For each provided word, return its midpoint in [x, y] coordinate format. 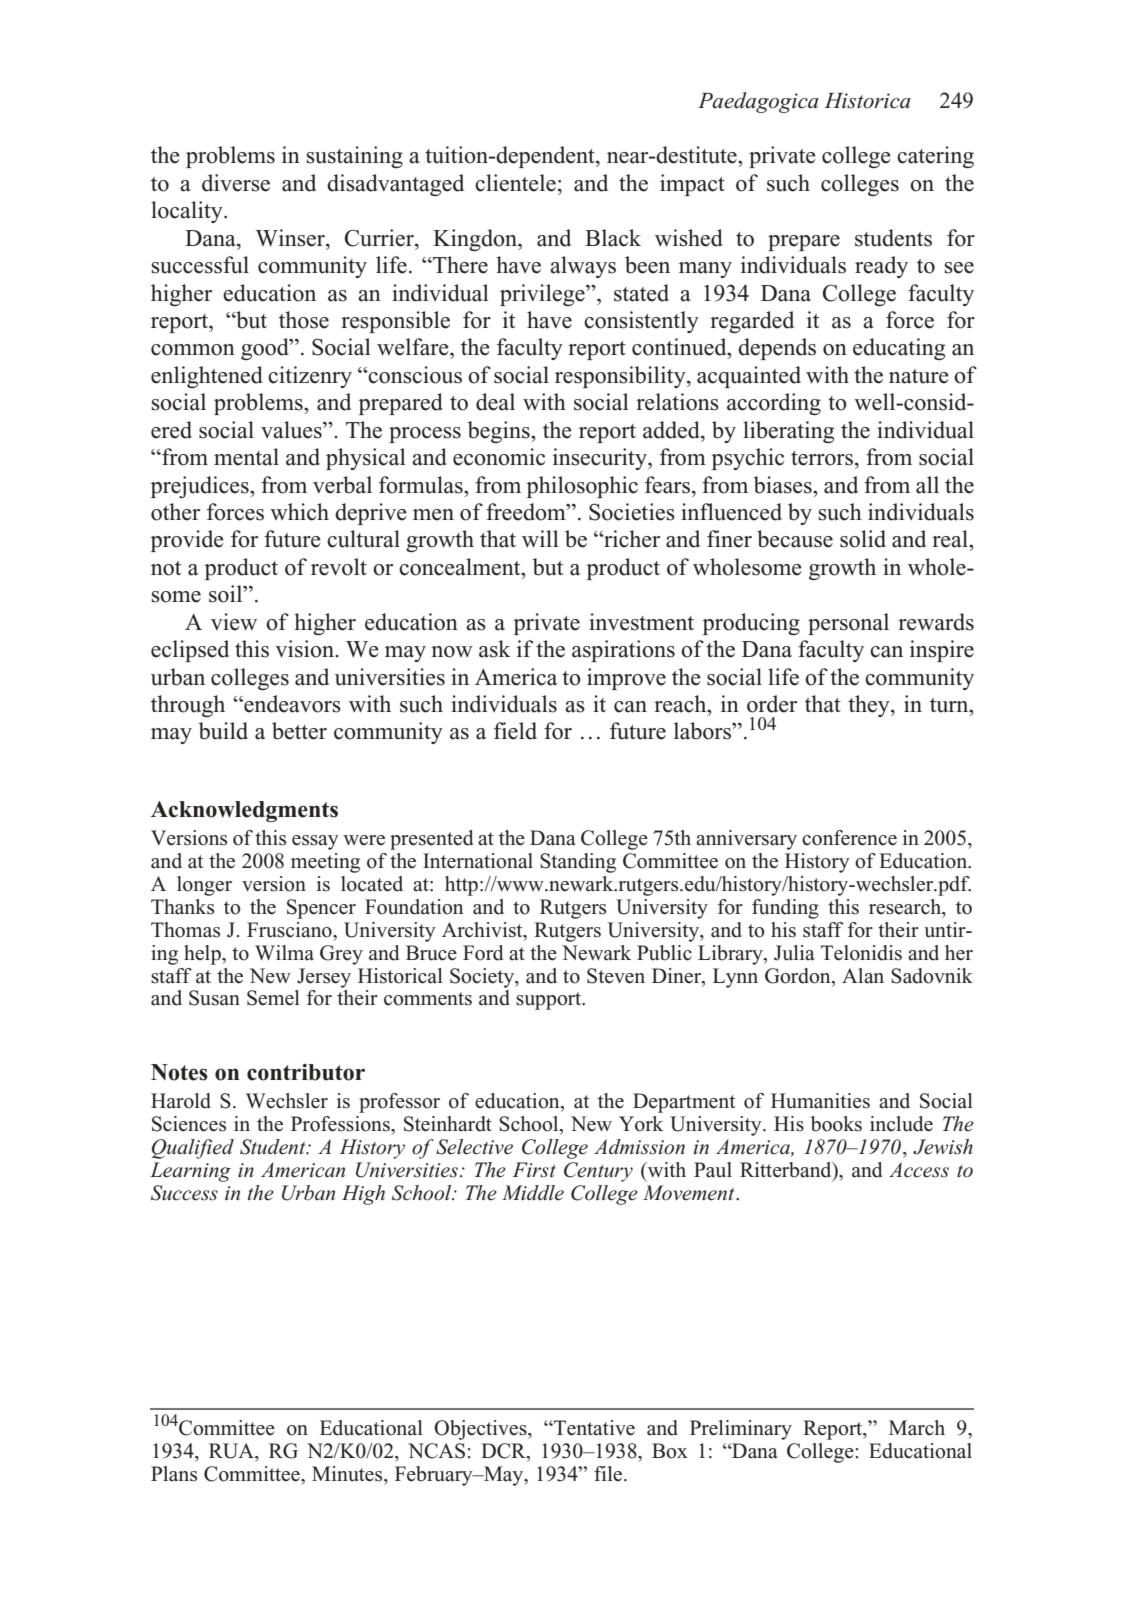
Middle [533, 1193]
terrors [822, 458]
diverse [236, 183]
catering [935, 157]
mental [246, 457]
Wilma [284, 953]
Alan [863, 976]
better [299, 731]
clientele [515, 183]
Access [919, 1170]
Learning [190, 1172]
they [870, 706]
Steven [616, 976]
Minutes [348, 1474]
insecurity [601, 459]
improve [626, 679]
